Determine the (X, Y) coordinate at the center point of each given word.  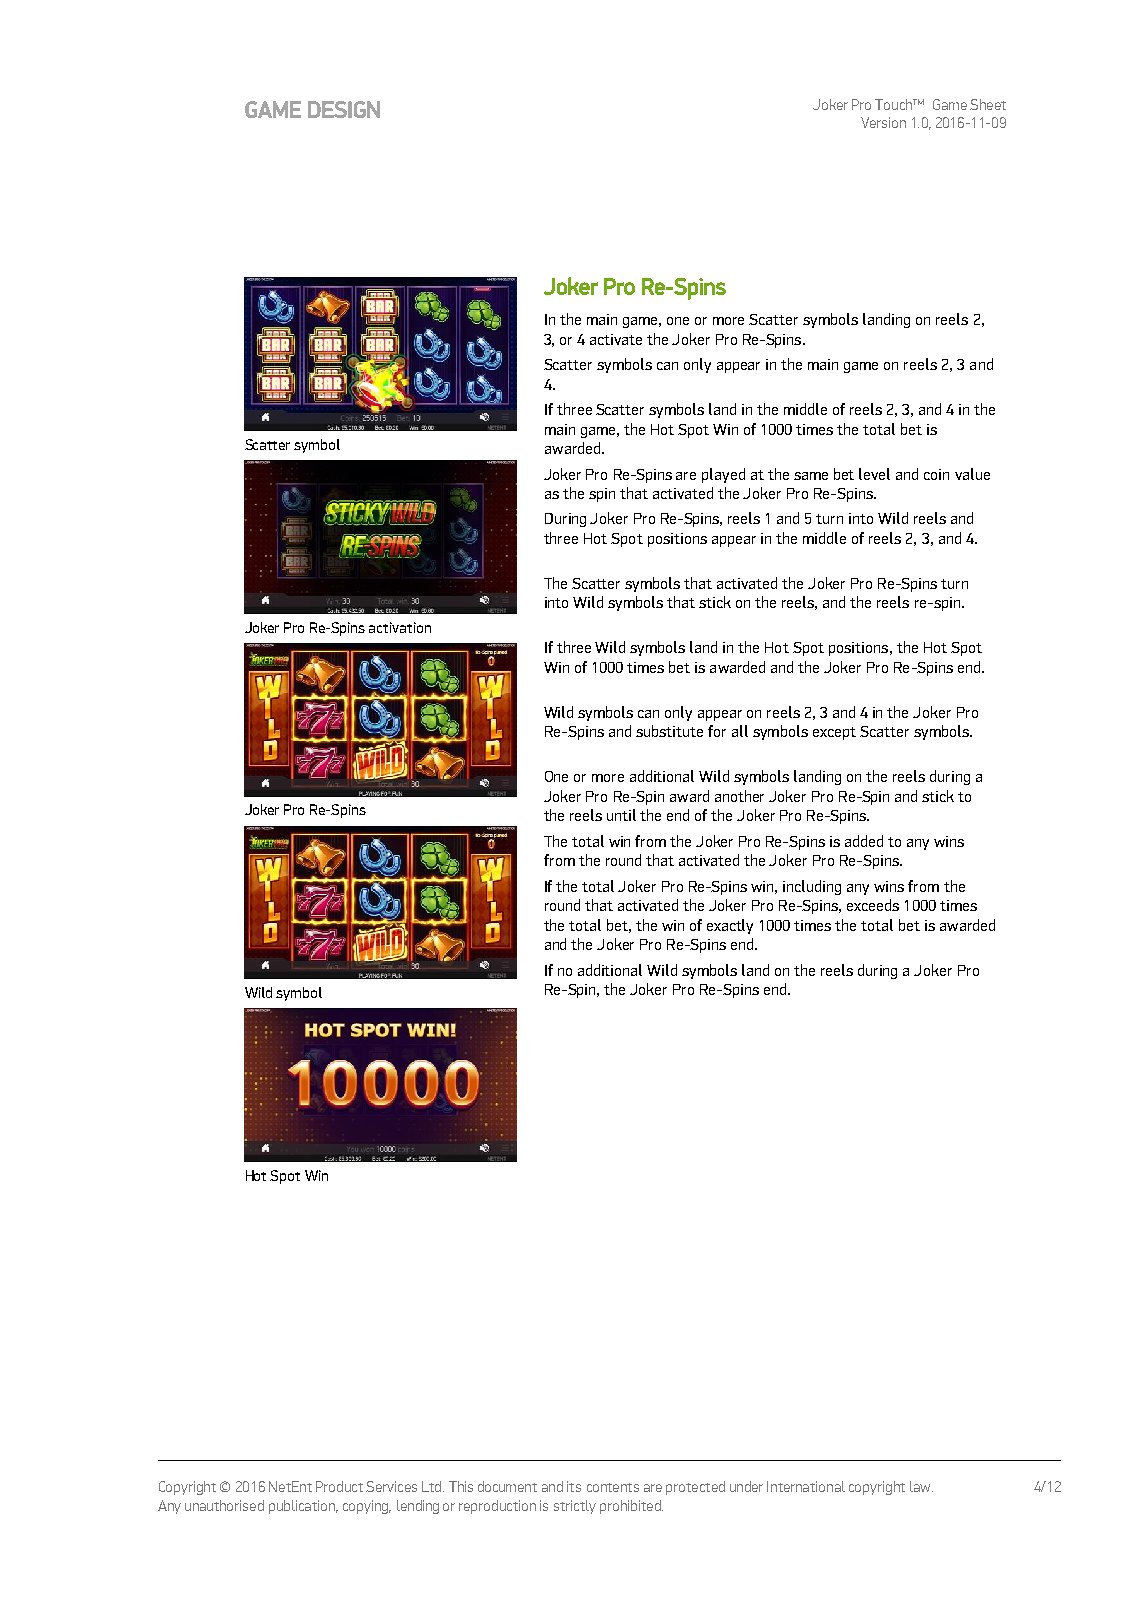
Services (391, 1486)
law (921, 1486)
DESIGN (344, 109)
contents (613, 1487)
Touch (894, 104)
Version (883, 122)
